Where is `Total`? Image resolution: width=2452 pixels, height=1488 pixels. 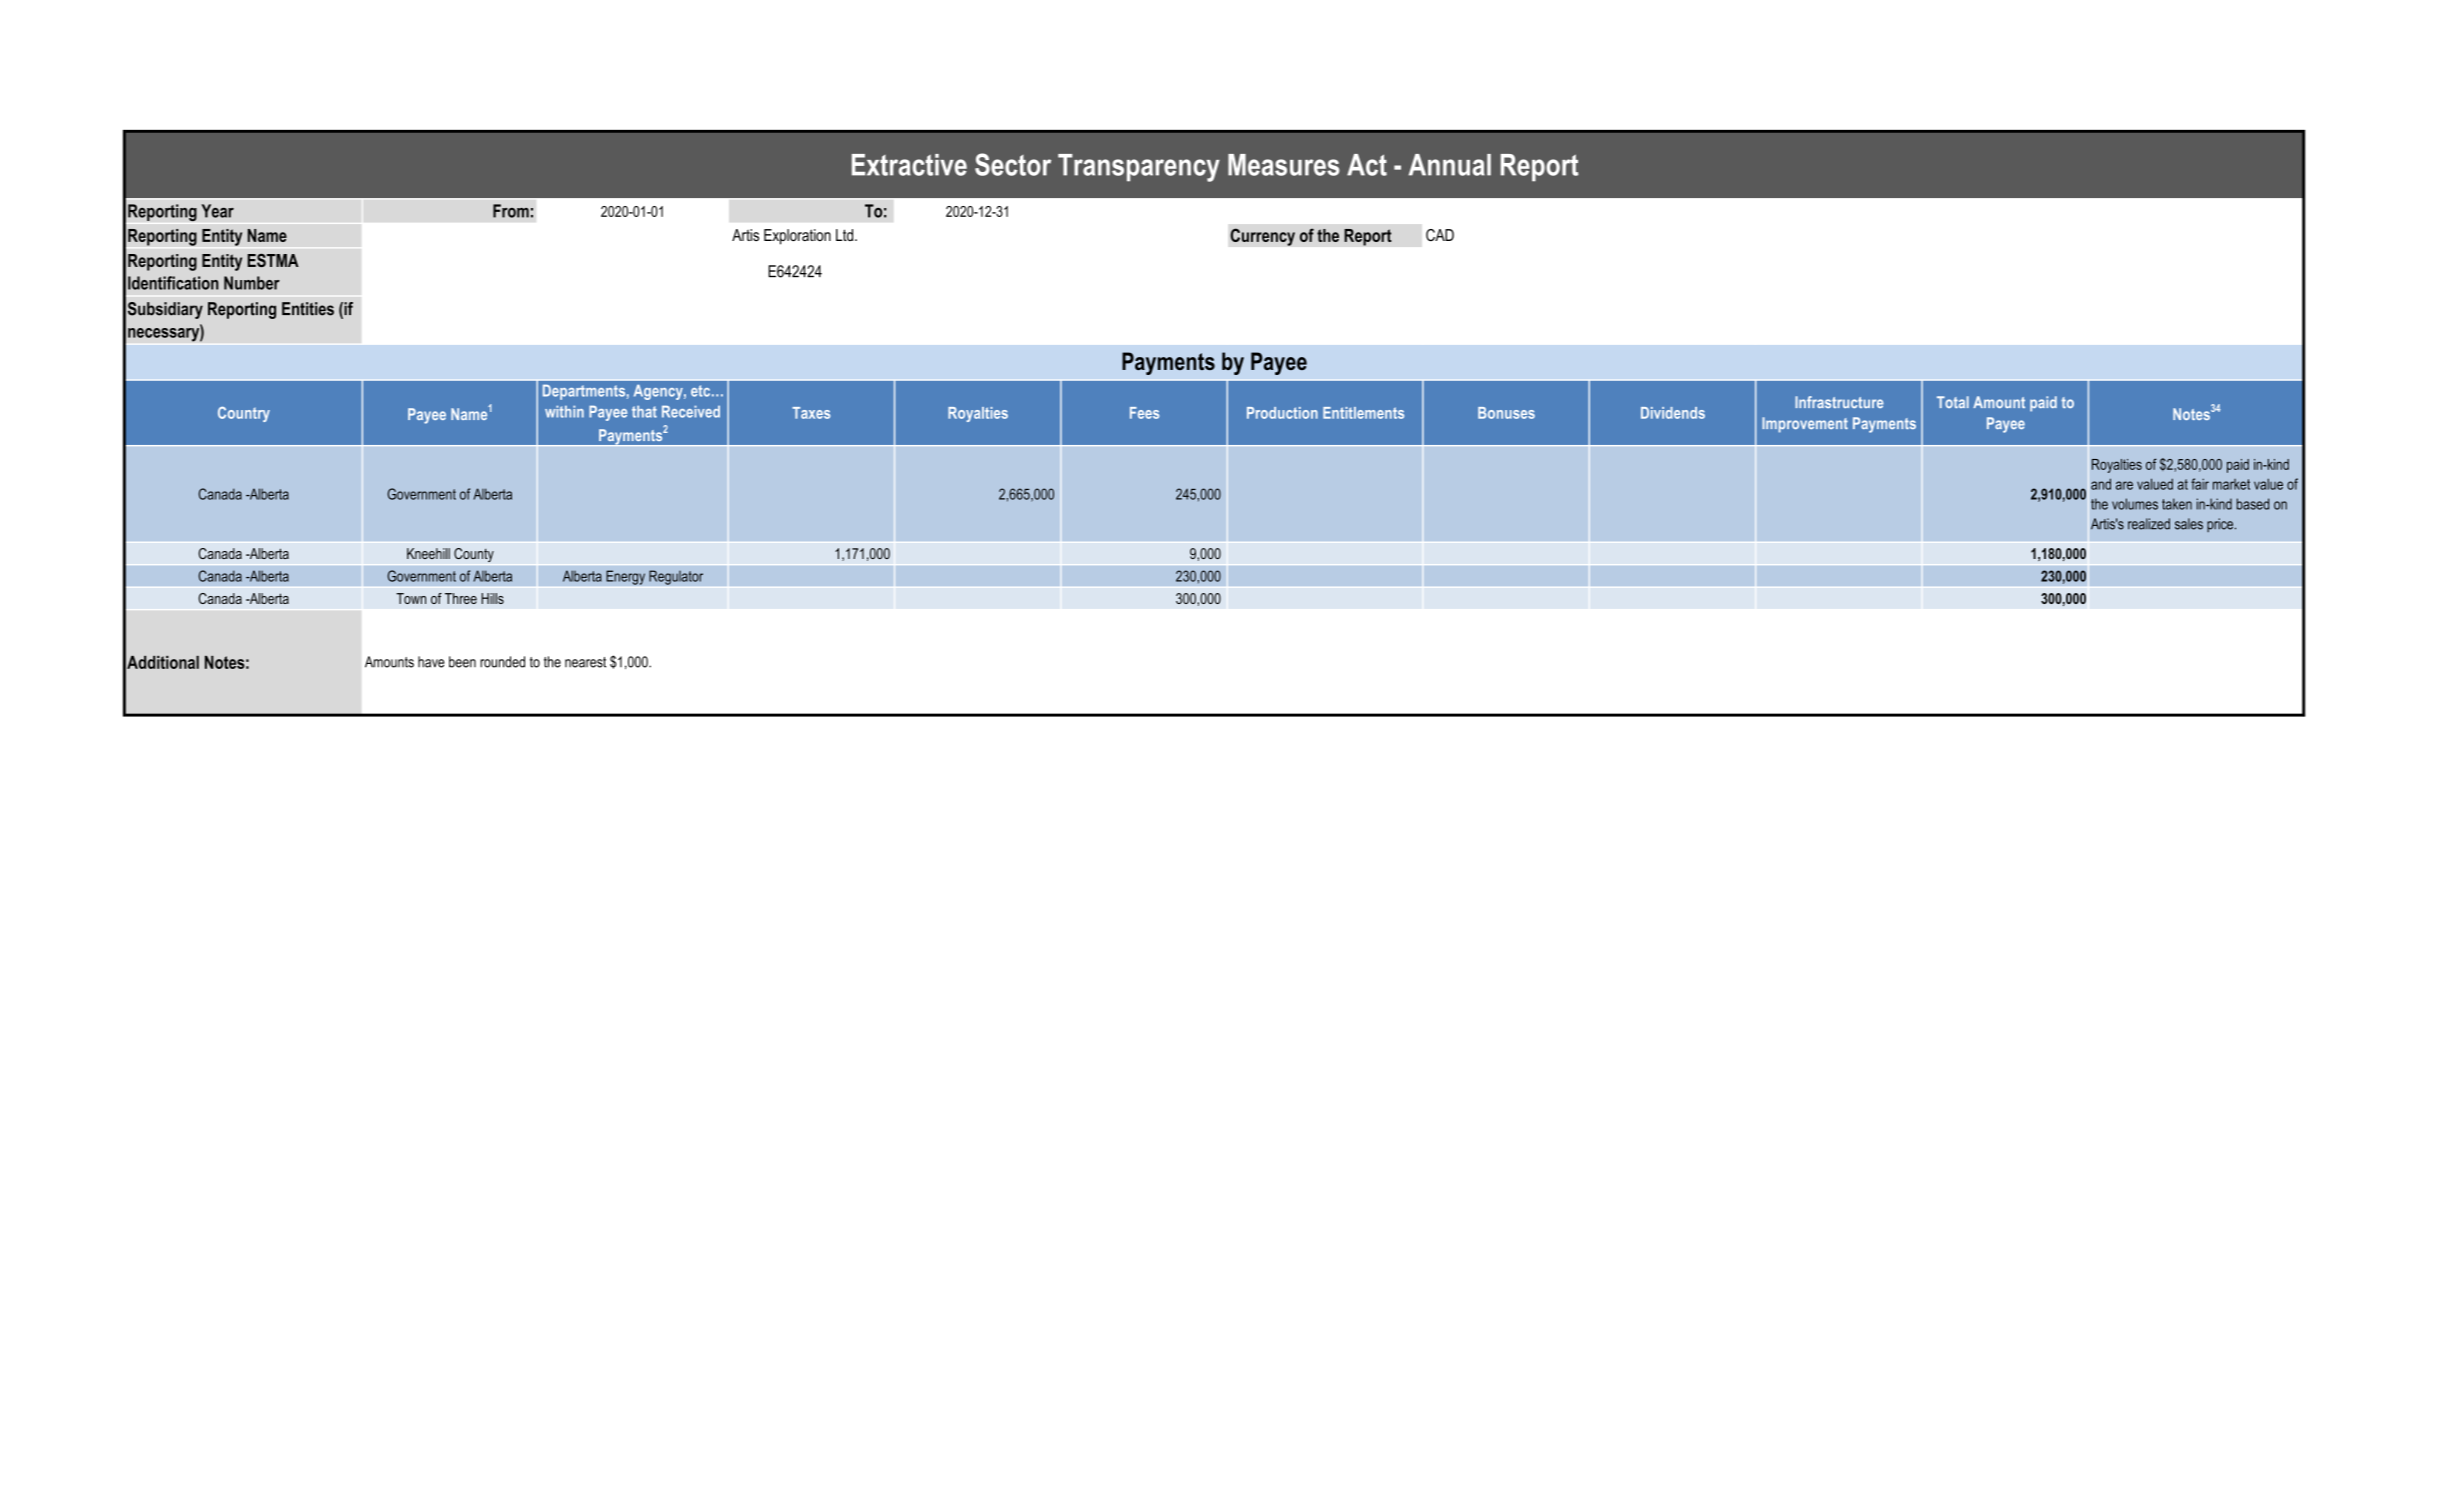
Total is located at coordinates (1953, 402).
